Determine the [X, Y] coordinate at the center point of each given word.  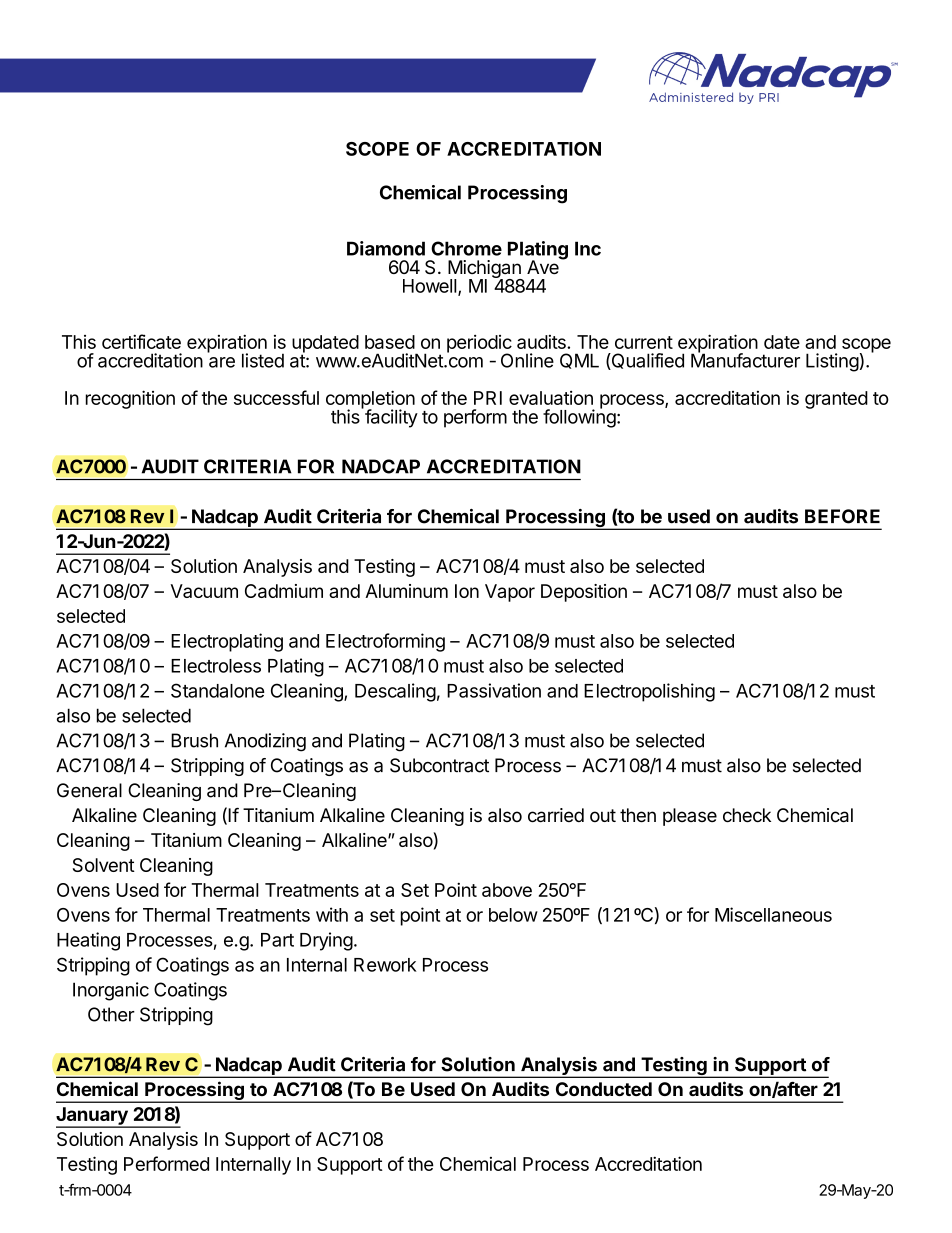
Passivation [494, 690]
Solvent [104, 865]
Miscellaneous [773, 914]
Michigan [485, 270]
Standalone [218, 690]
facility [390, 417]
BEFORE [842, 516]
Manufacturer [745, 359]
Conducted [604, 1089]
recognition [130, 399]
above [507, 890]
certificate [141, 341]
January [93, 1117]
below [513, 915]
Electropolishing [649, 692]
